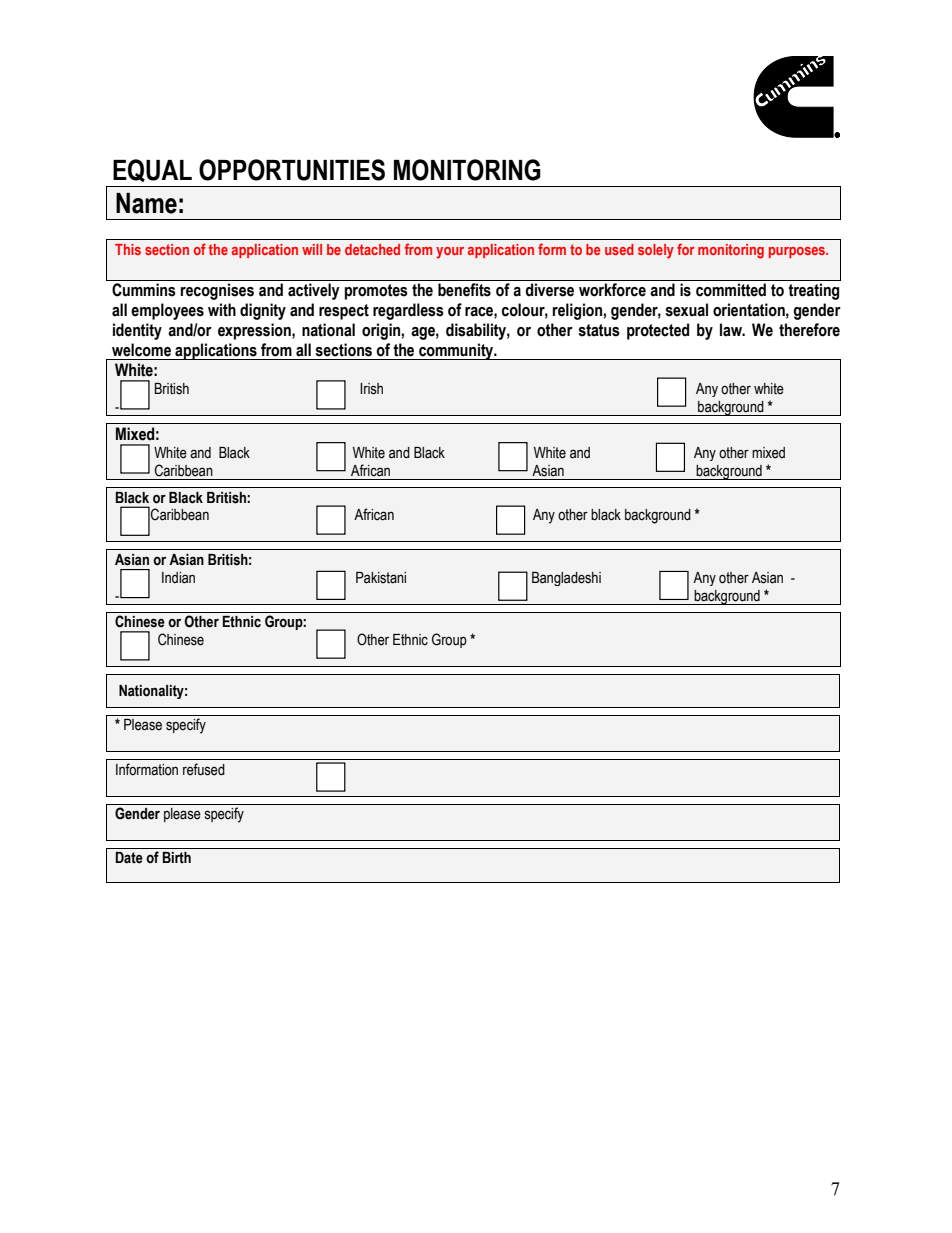 This document has width=952, height=1233. What do you see at coordinates (176, 858) in the document?
I see `Birth` at bounding box center [176, 858].
